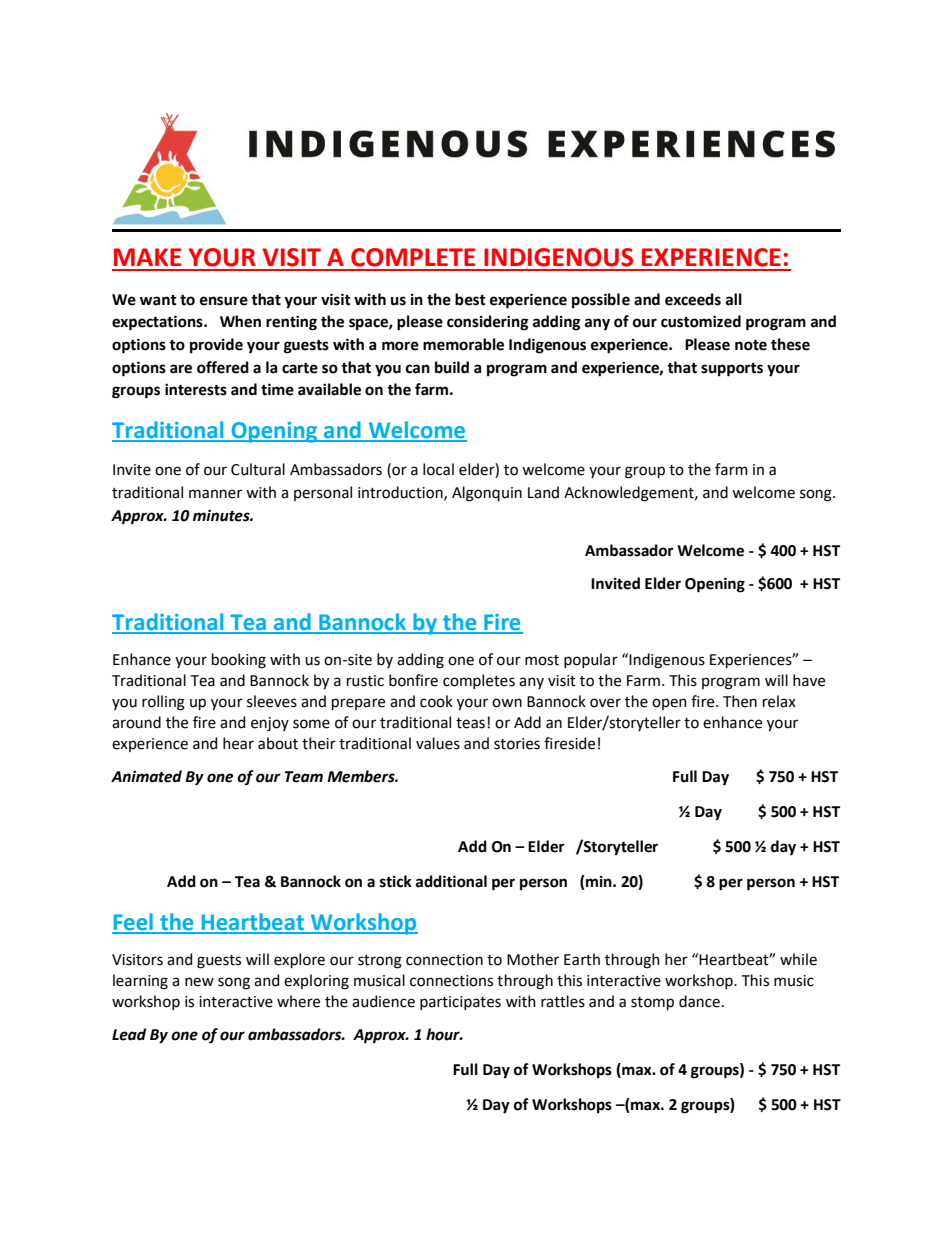  Describe the element at coordinates (543, 492) in the image. I see `Land` at that location.
